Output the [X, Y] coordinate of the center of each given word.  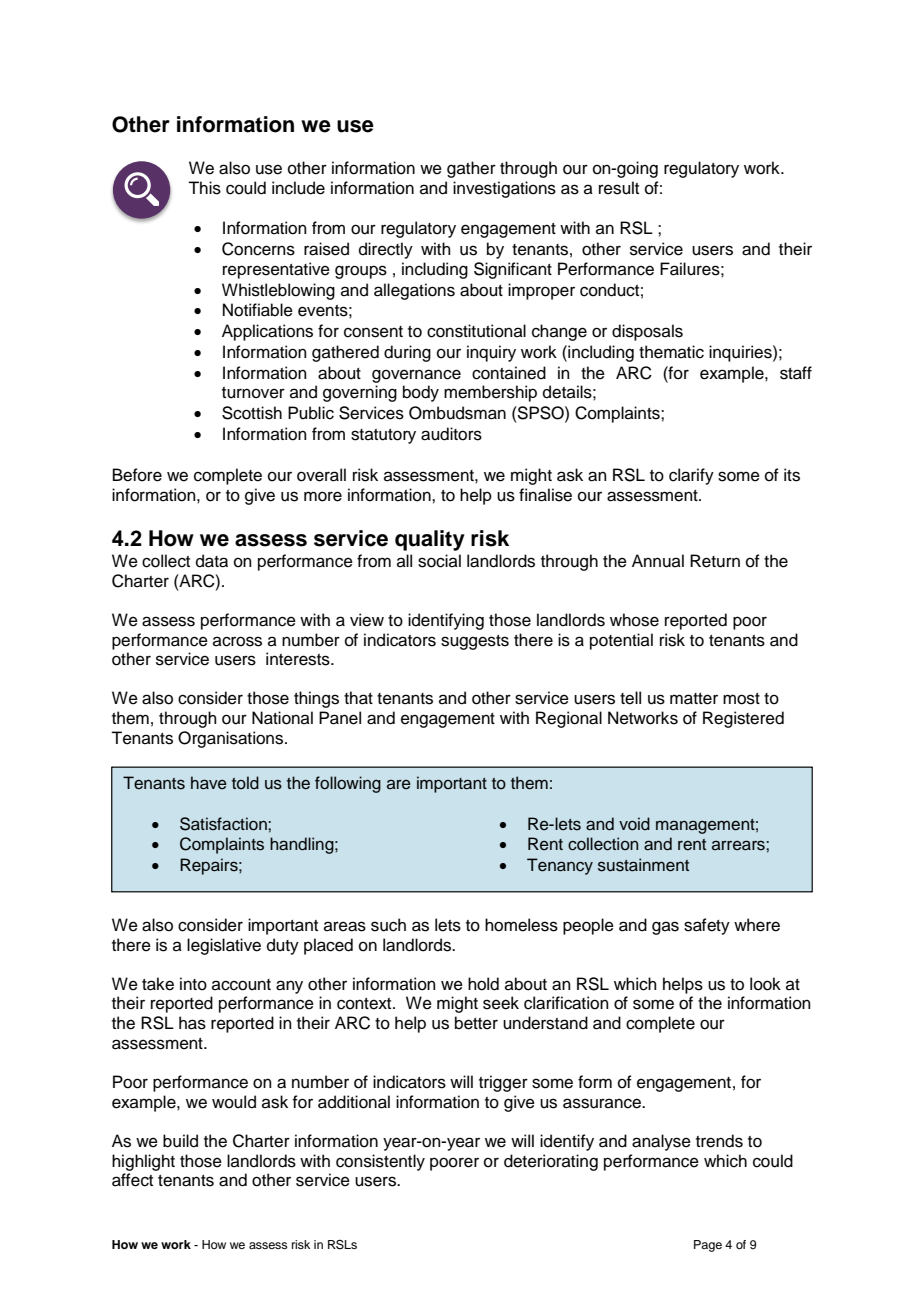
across [237, 641]
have [209, 783]
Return [715, 561]
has [192, 1023]
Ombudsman [457, 413]
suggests [475, 642]
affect [132, 1180]
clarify [691, 476]
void [634, 824]
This [204, 188]
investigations [504, 189]
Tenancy [560, 866]
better [476, 1023]
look [765, 984]
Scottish [252, 413]
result [619, 188]
